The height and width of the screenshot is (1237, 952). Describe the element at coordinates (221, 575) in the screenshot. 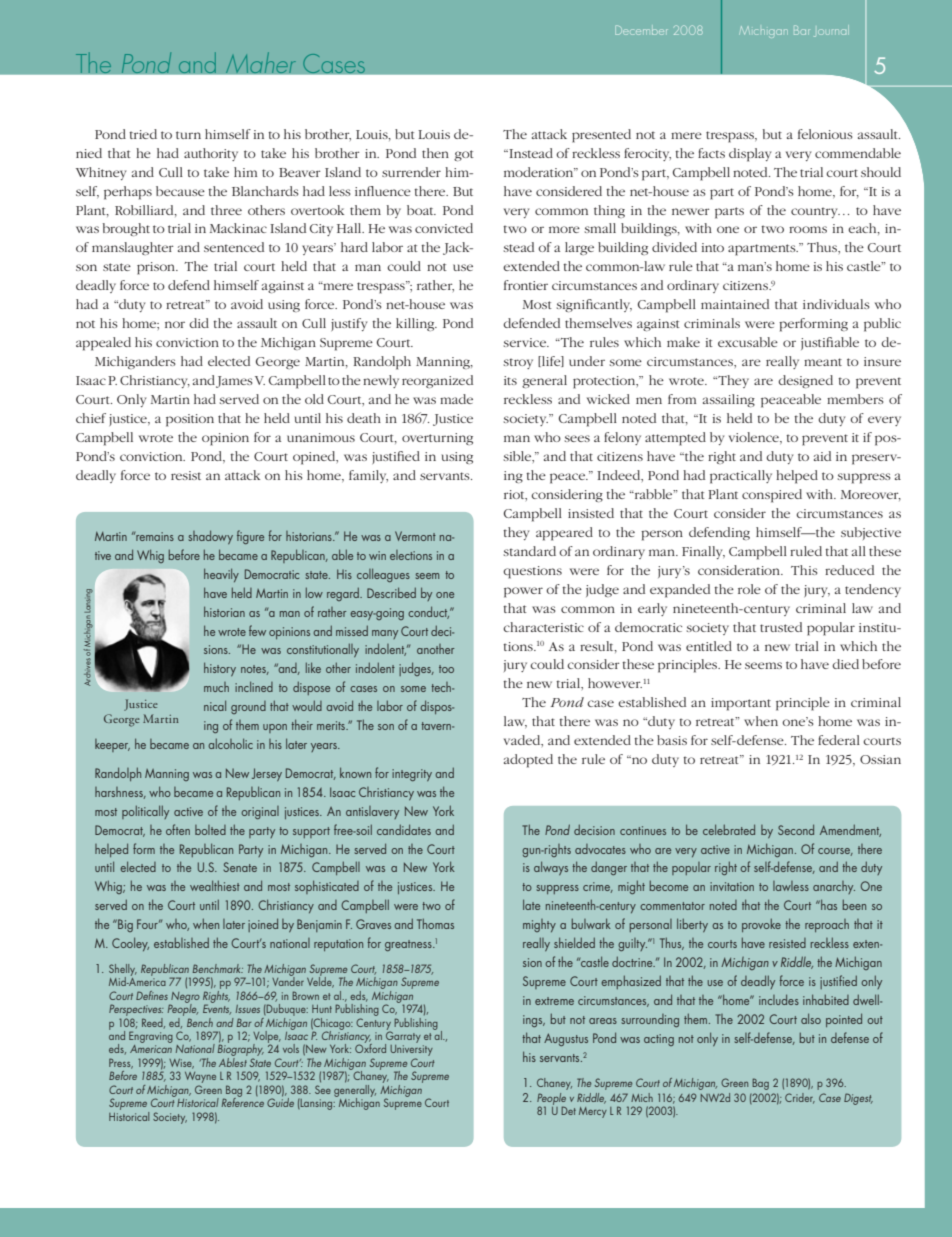

I see `heavily` at that location.
